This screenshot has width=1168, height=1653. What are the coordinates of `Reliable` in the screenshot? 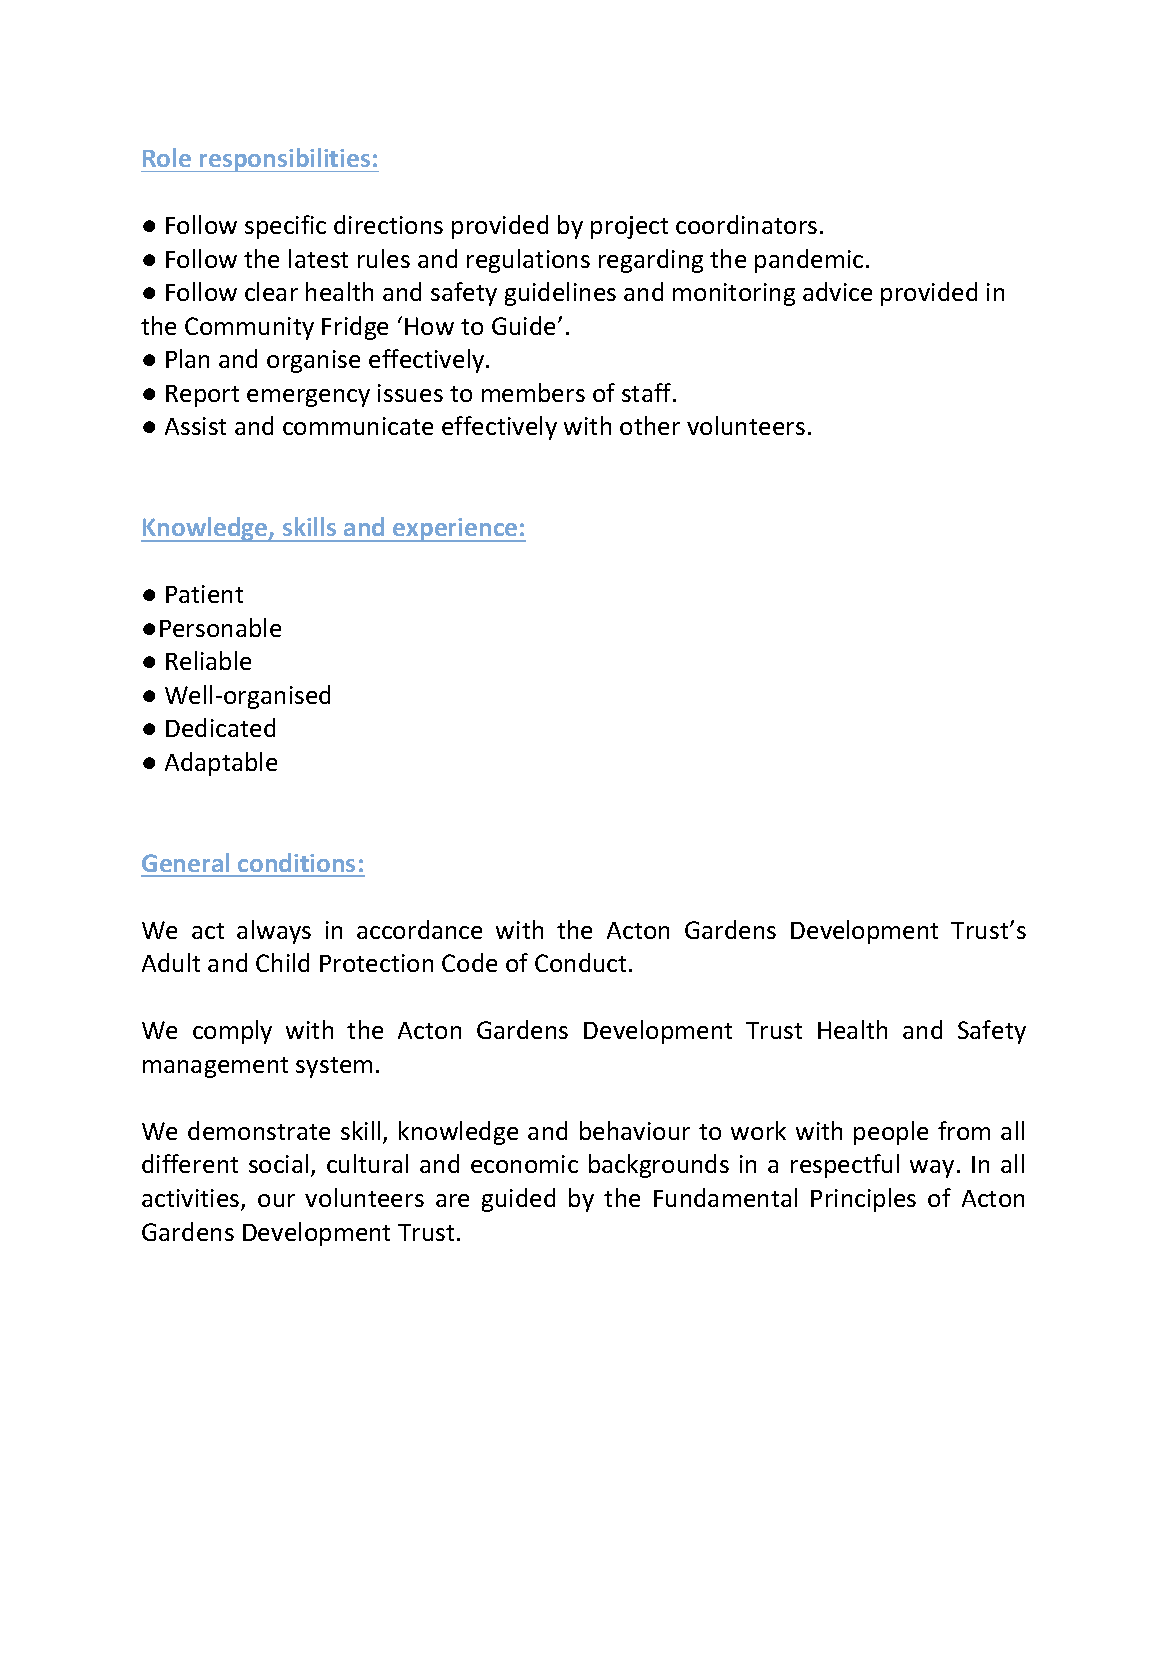 It's located at (208, 660).
